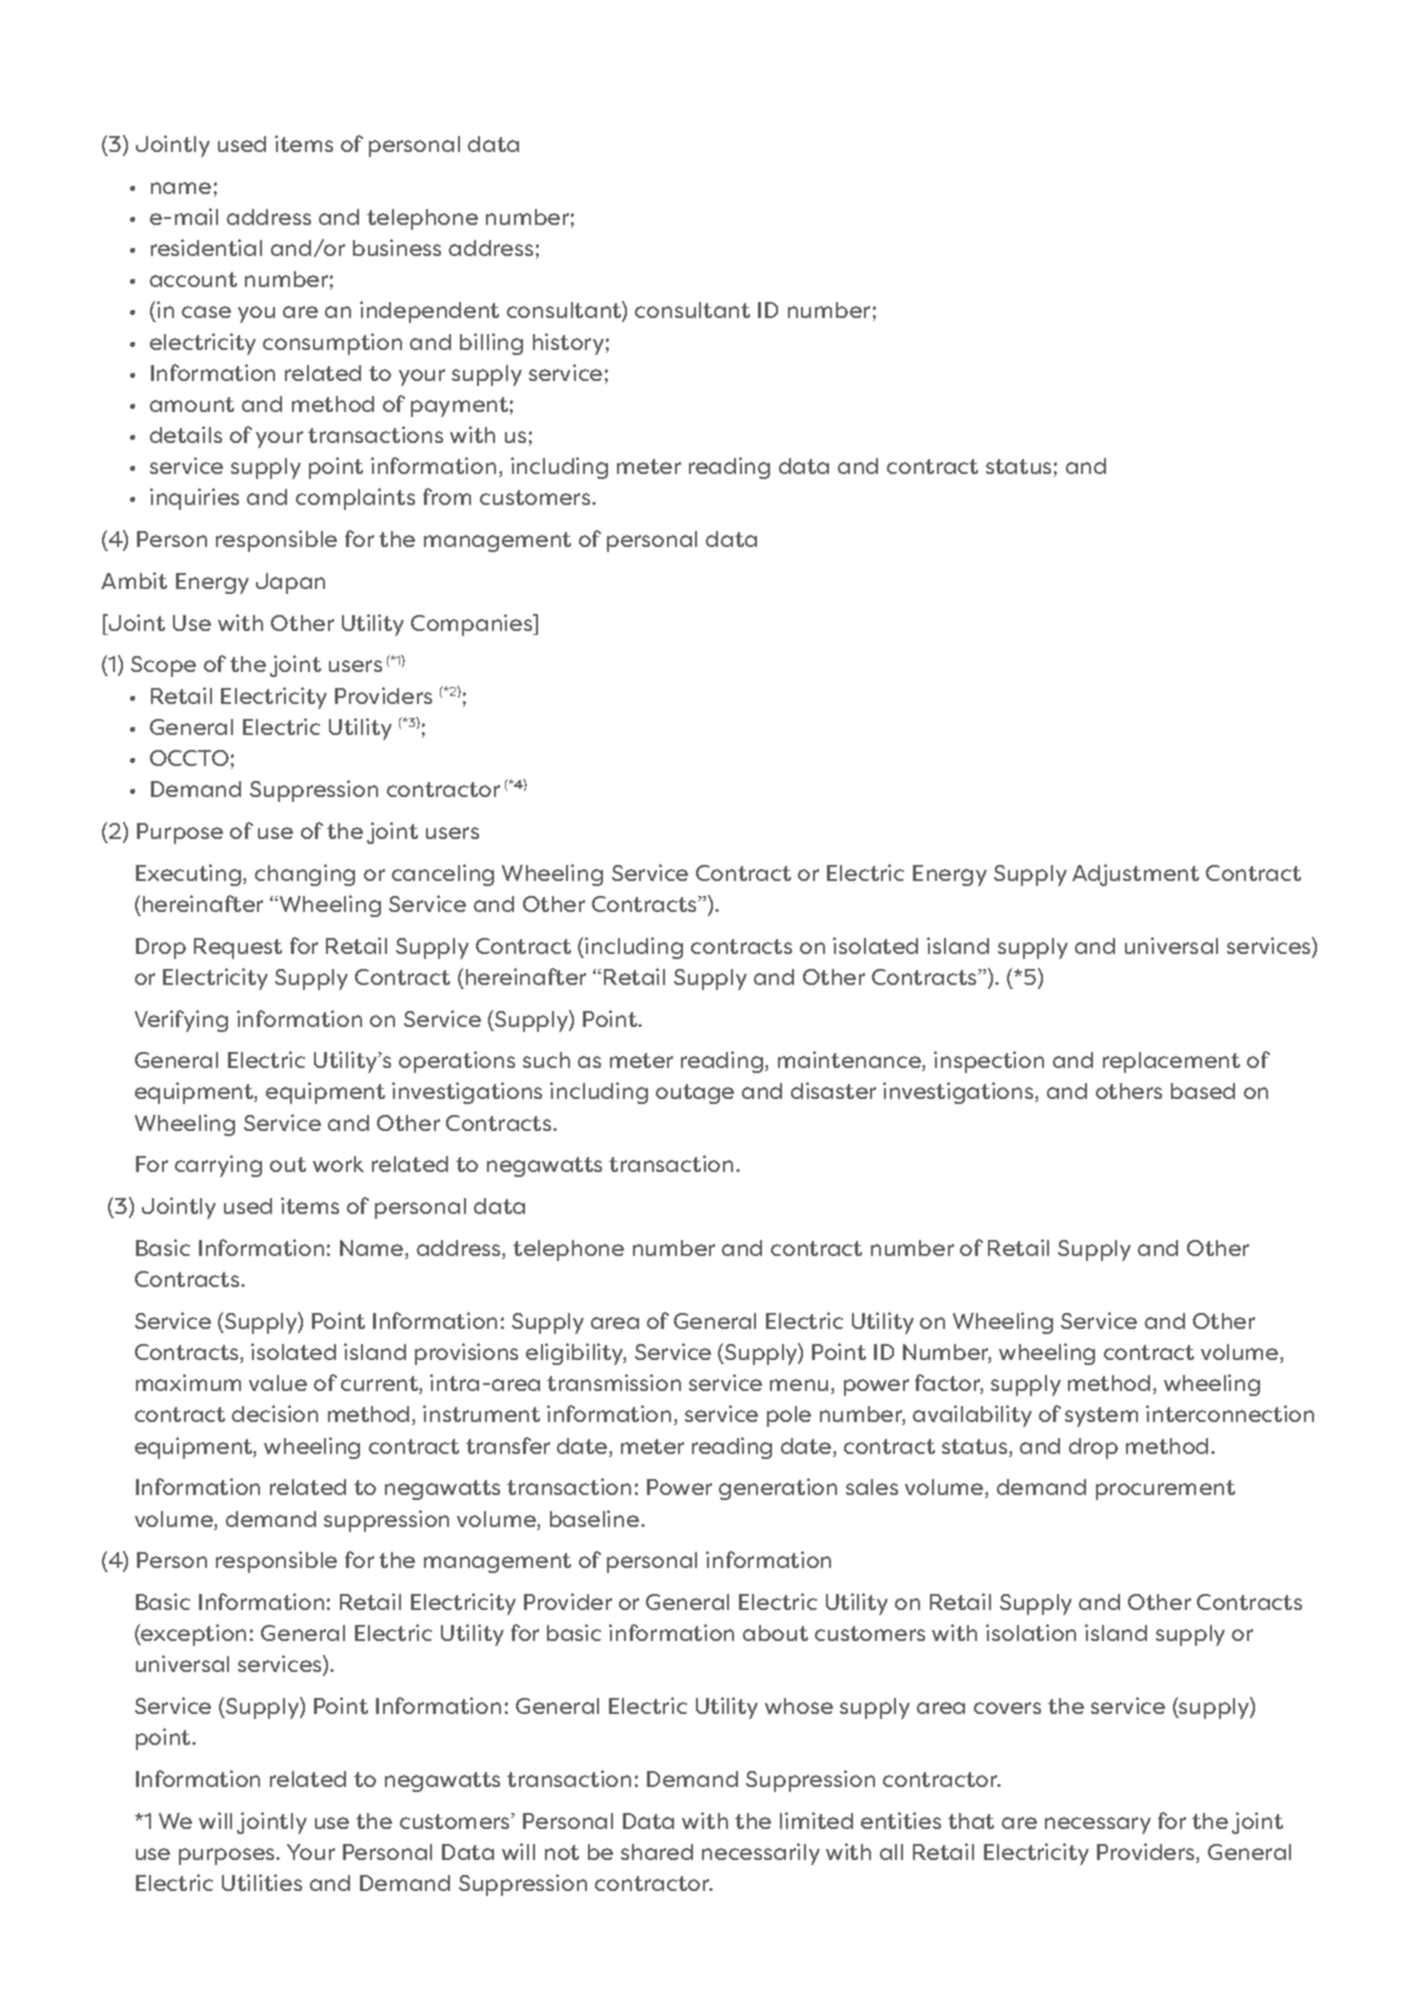 This screenshot has width=1424, height=2014. What do you see at coordinates (429, 312) in the screenshot?
I see `independent` at bounding box center [429, 312].
